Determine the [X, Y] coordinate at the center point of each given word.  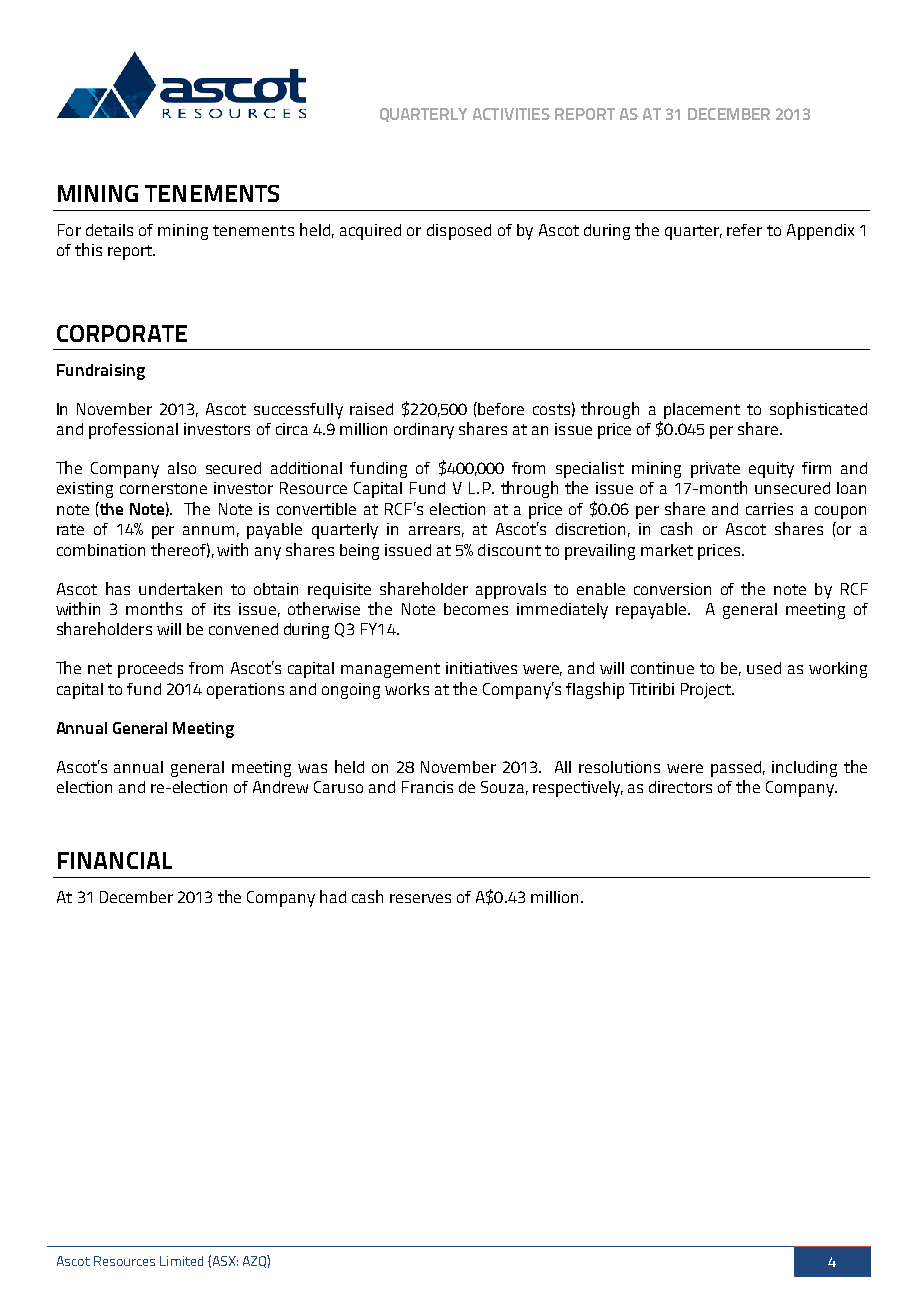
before [501, 409]
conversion [672, 589]
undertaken [180, 589]
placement [702, 411]
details [109, 230]
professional [133, 431]
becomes [476, 609]
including [804, 769]
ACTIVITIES [511, 114]
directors [680, 787]
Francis [427, 787]
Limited [181, 1261]
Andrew [280, 787]
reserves [420, 898]
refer [744, 230]
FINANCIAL [115, 860]
